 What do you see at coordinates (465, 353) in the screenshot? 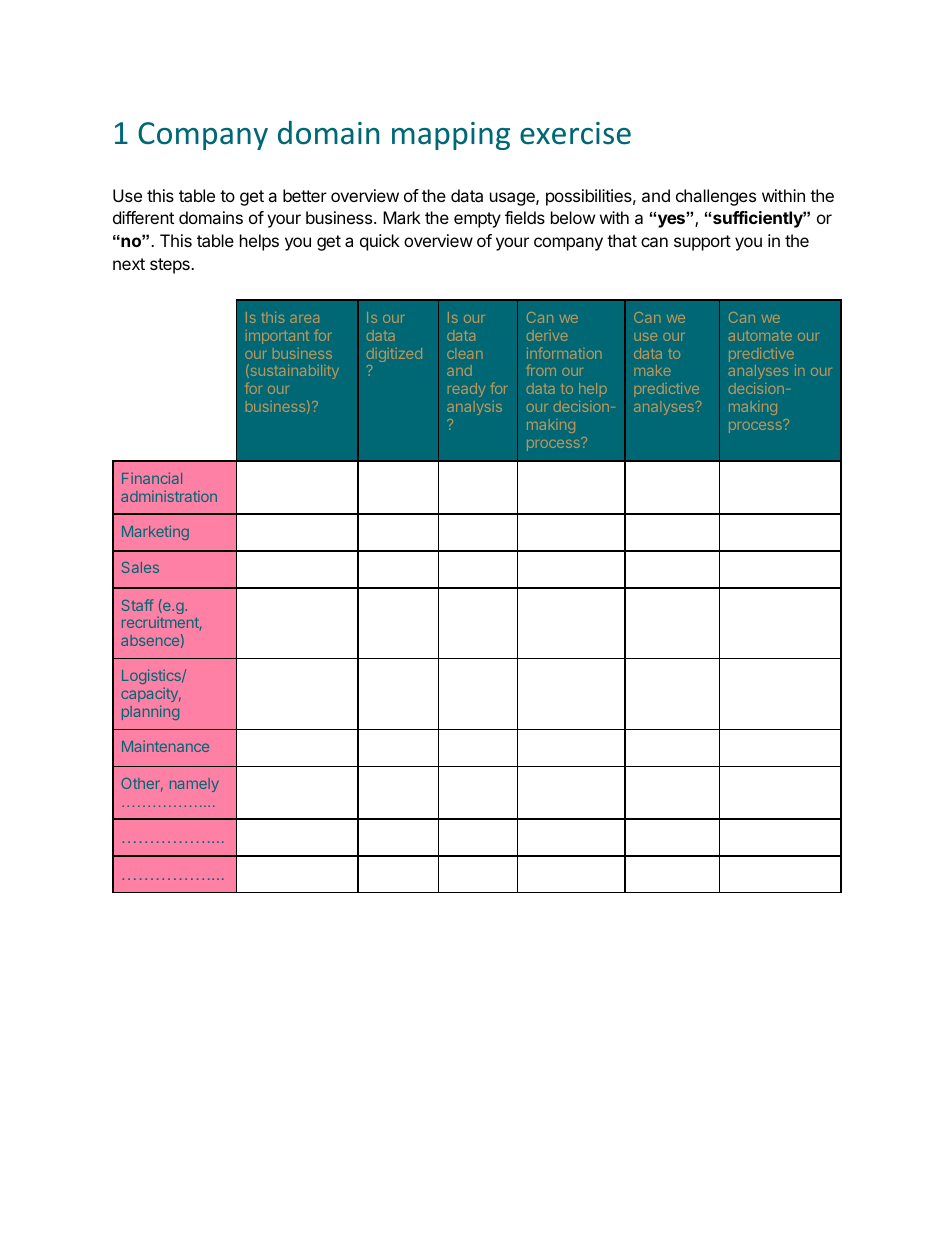
I see `clean` at bounding box center [465, 353].
